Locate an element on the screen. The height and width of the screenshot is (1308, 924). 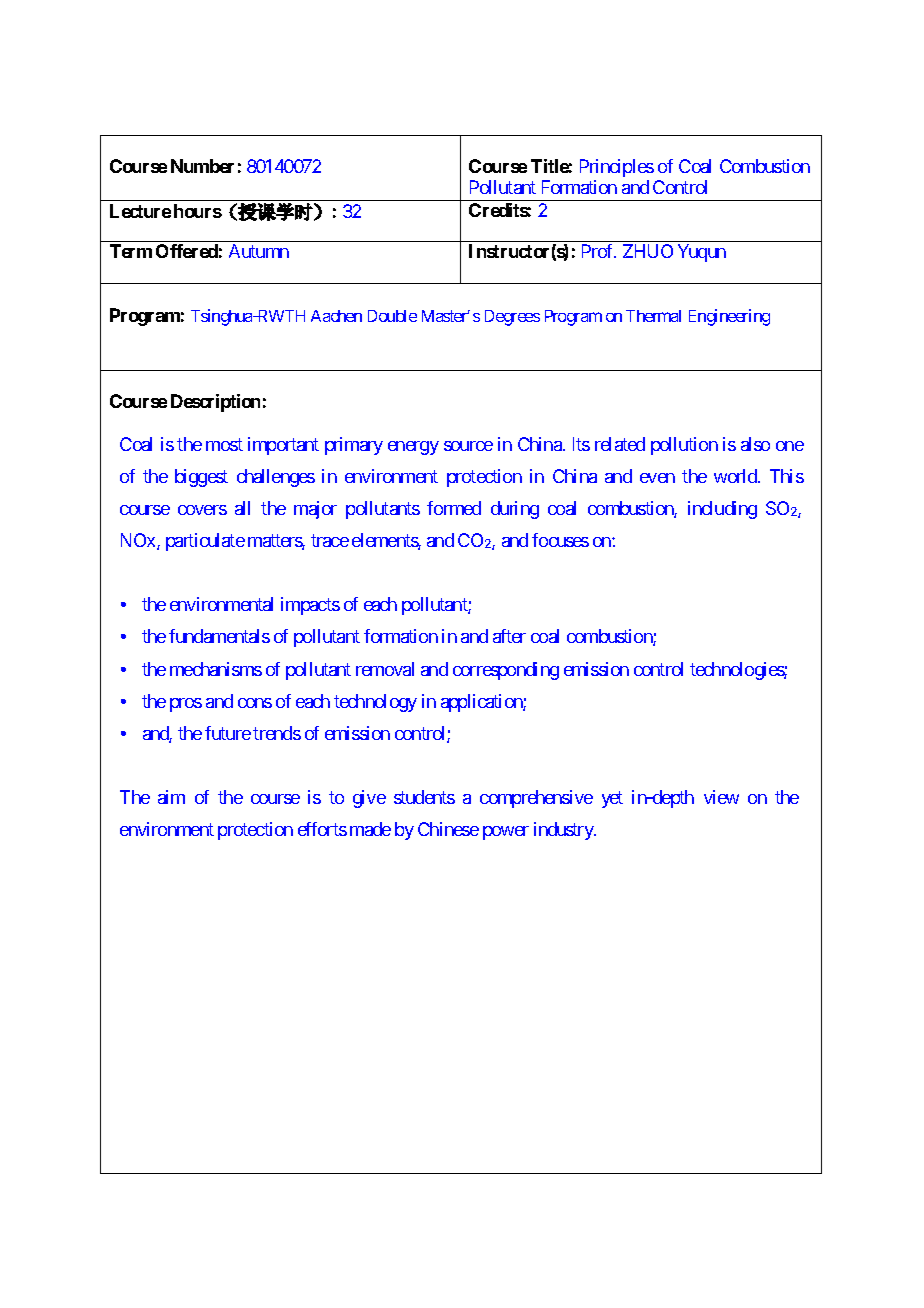
Prof is located at coordinates (599, 251).
